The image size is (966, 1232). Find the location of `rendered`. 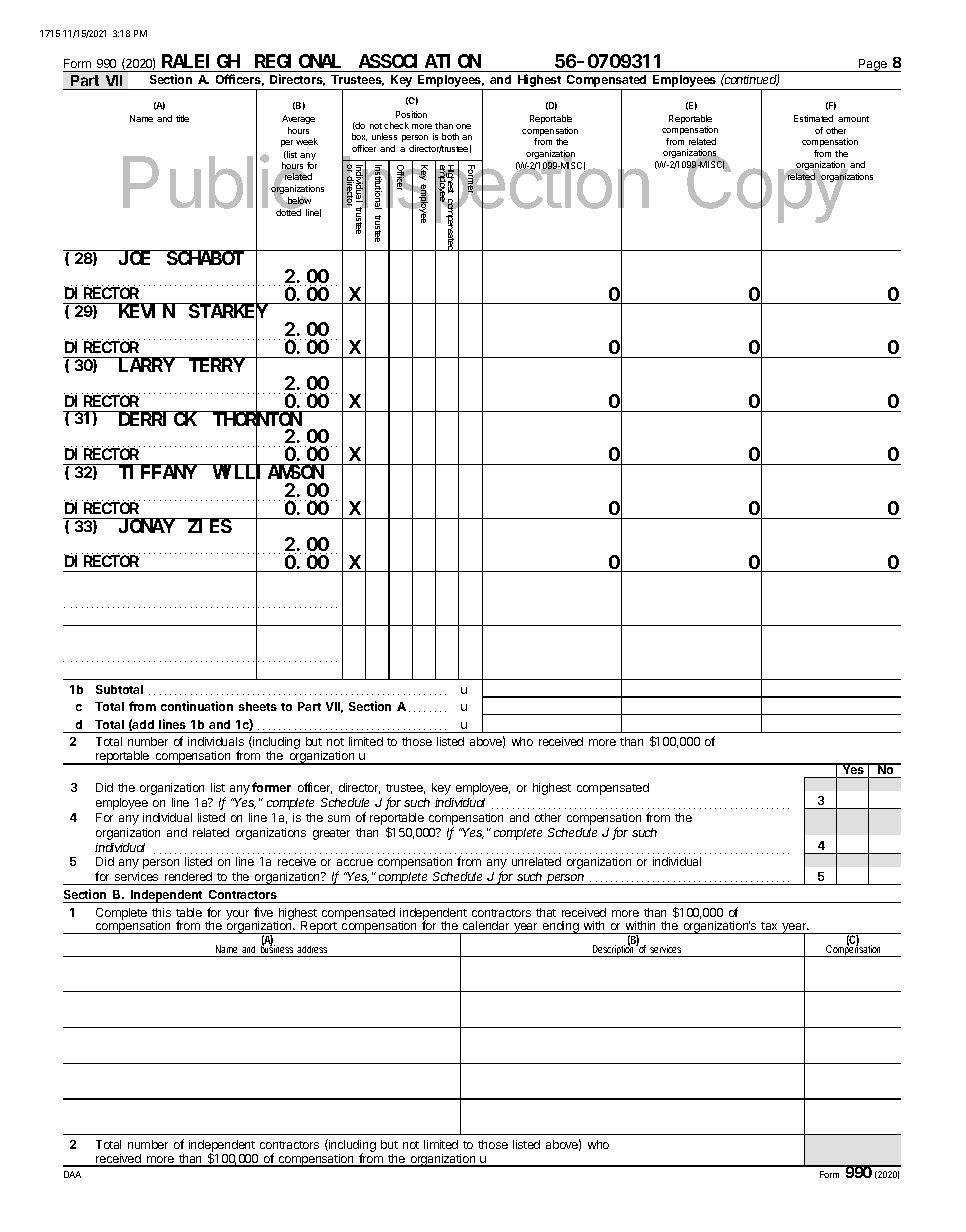

rendered is located at coordinates (188, 876).
